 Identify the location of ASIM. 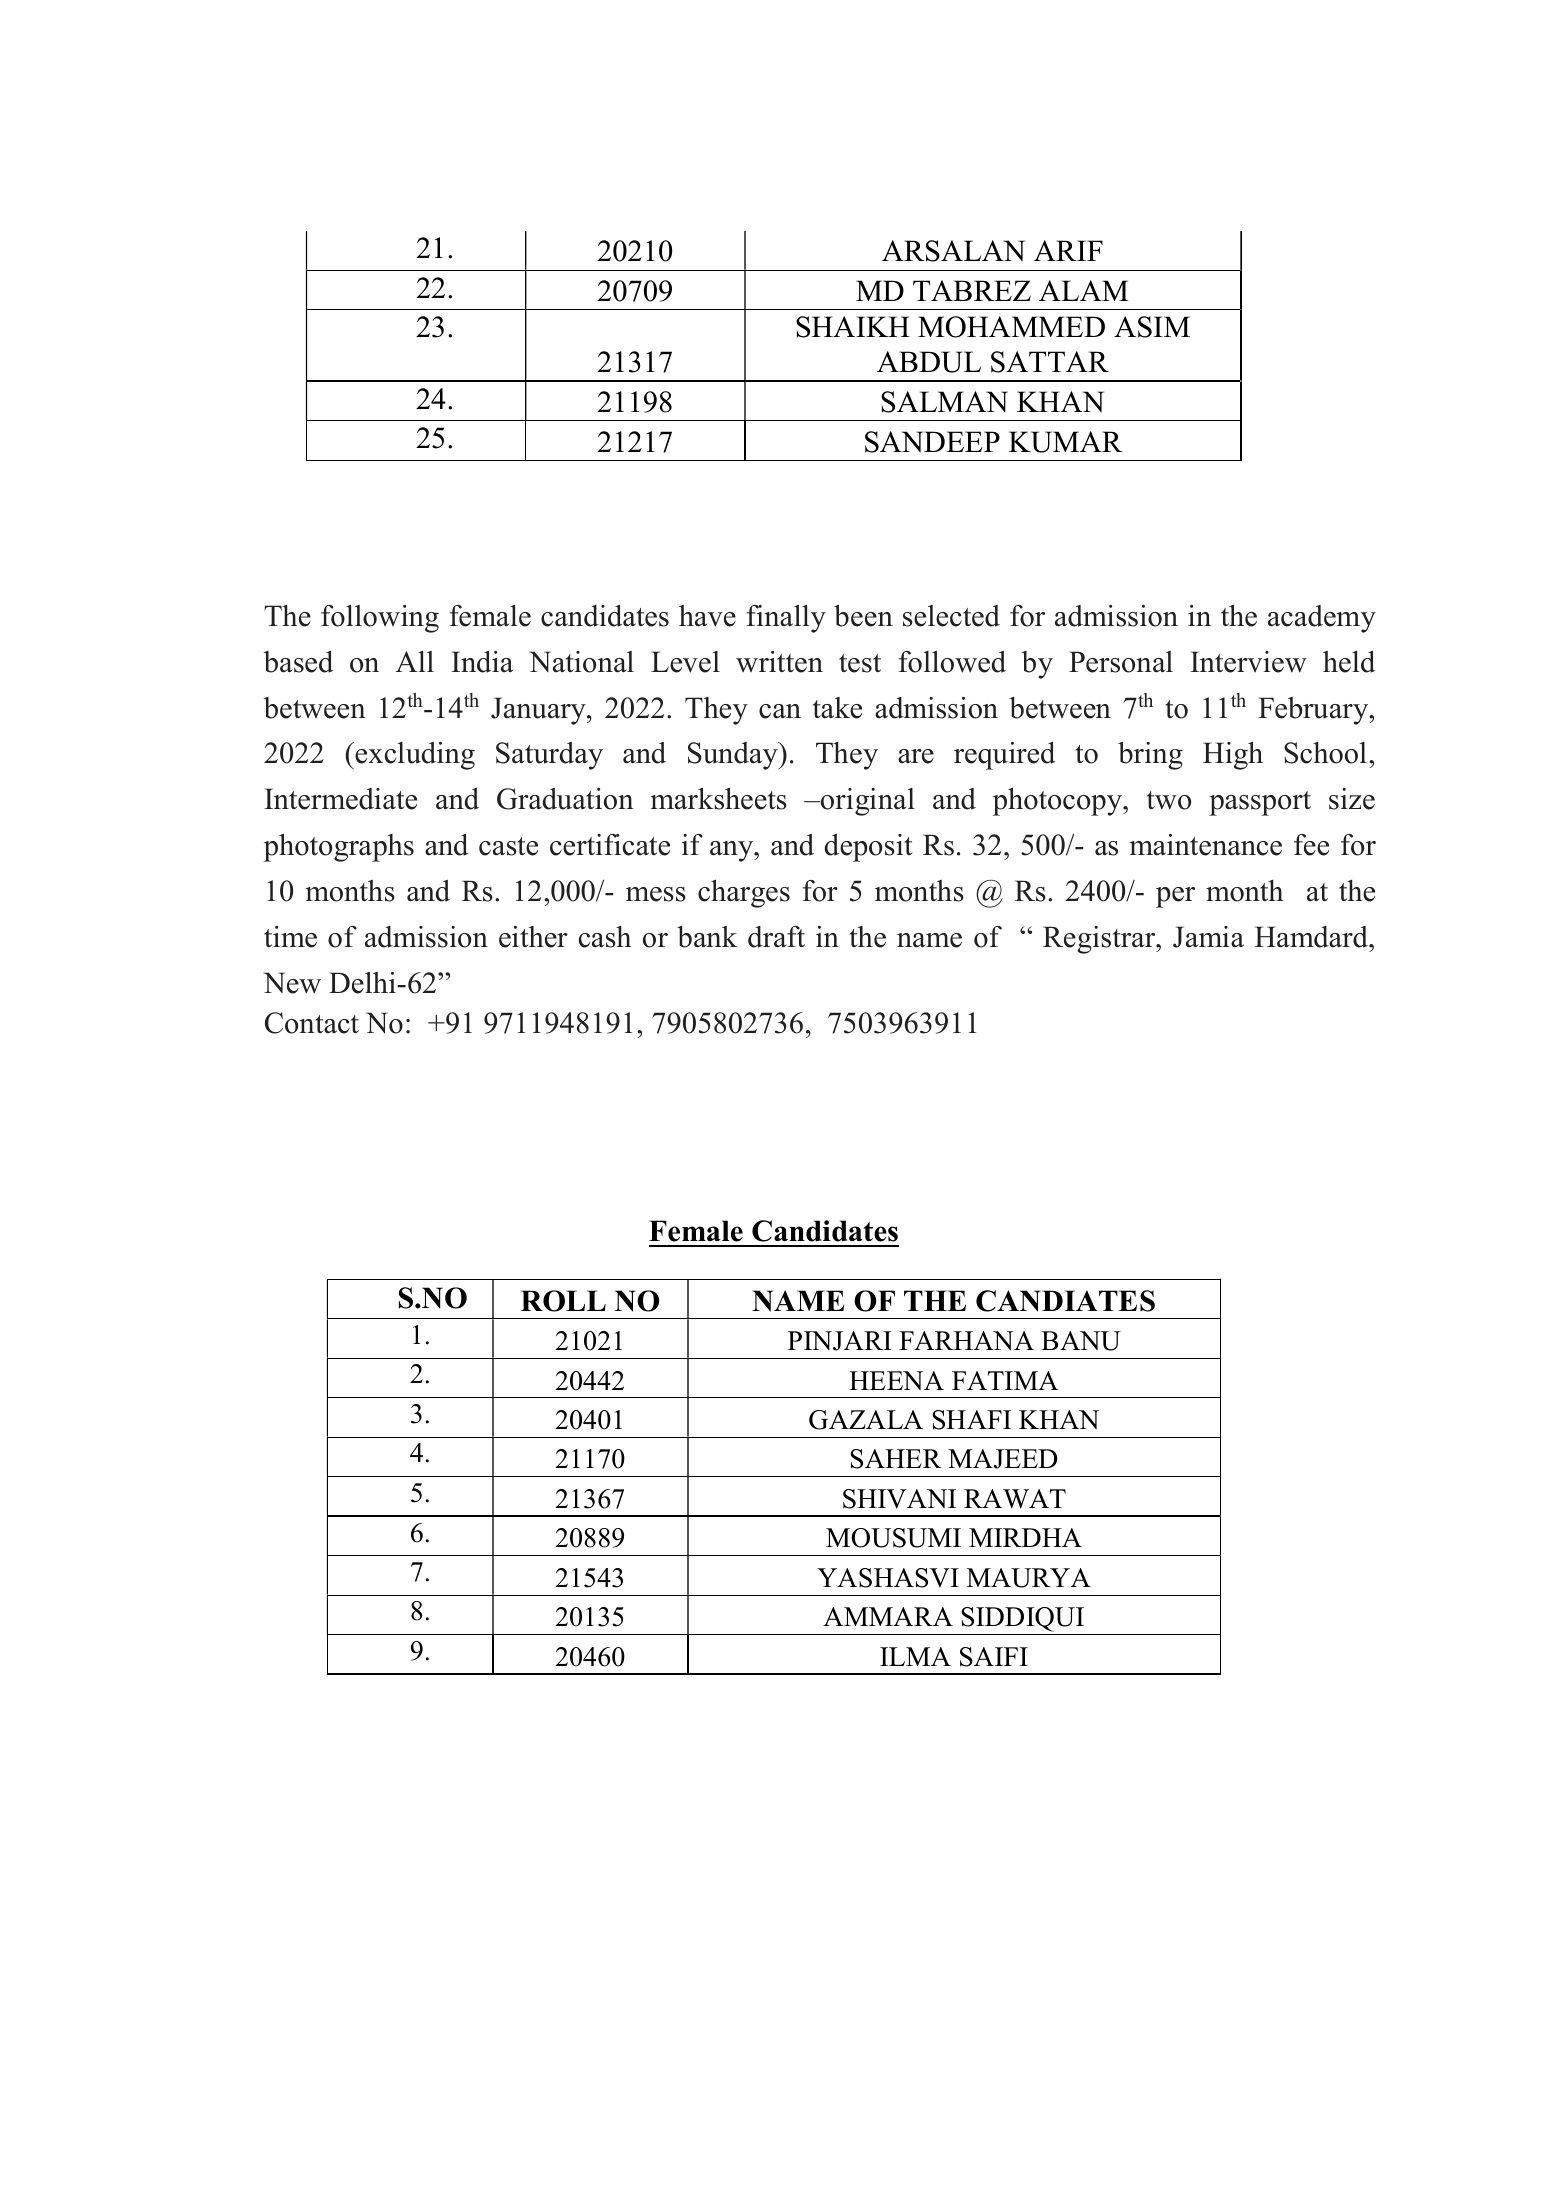
(1152, 327).
